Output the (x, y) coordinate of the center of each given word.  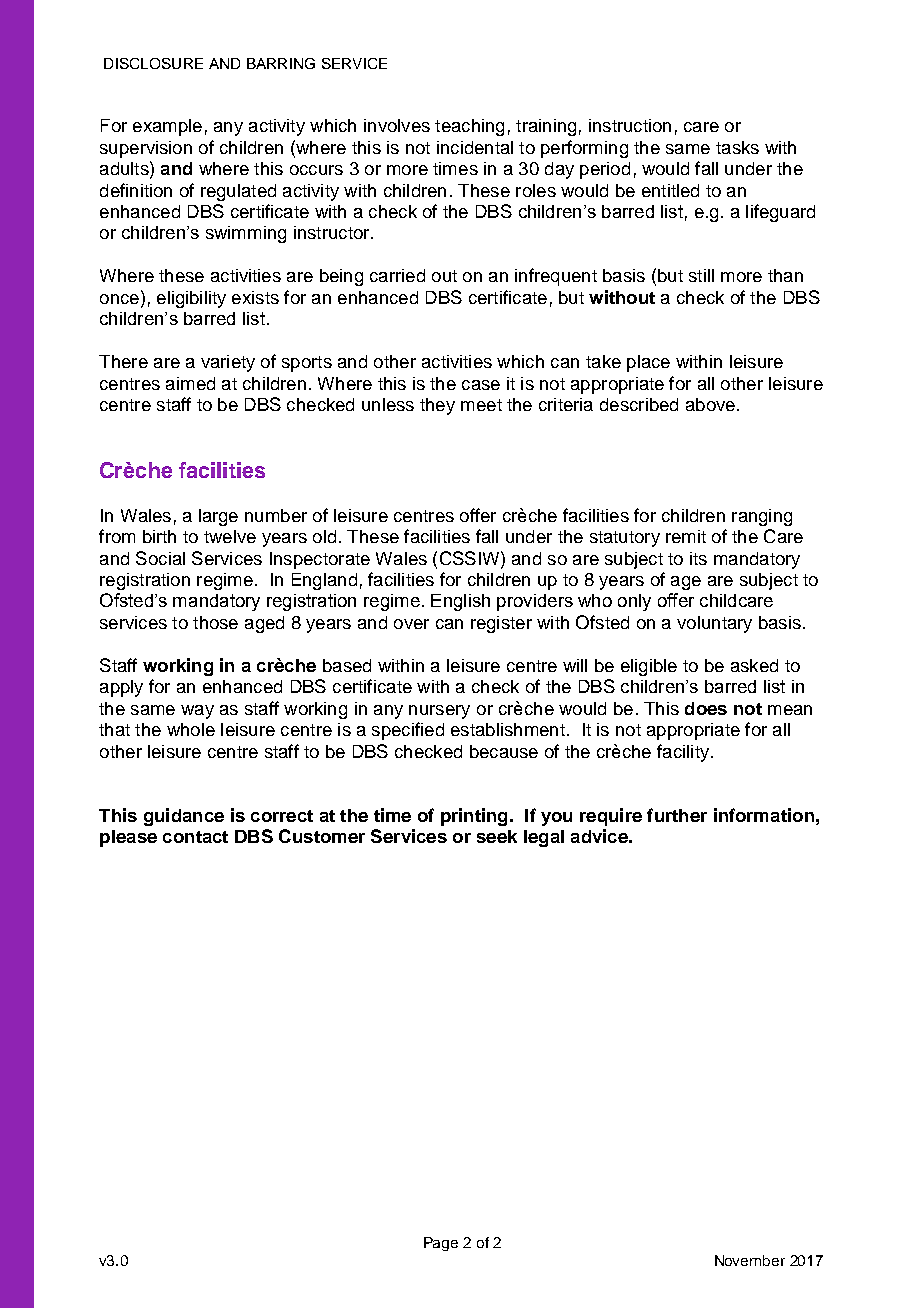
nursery (439, 712)
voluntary (714, 624)
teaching (469, 127)
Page (441, 1244)
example (167, 127)
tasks (737, 147)
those (215, 622)
